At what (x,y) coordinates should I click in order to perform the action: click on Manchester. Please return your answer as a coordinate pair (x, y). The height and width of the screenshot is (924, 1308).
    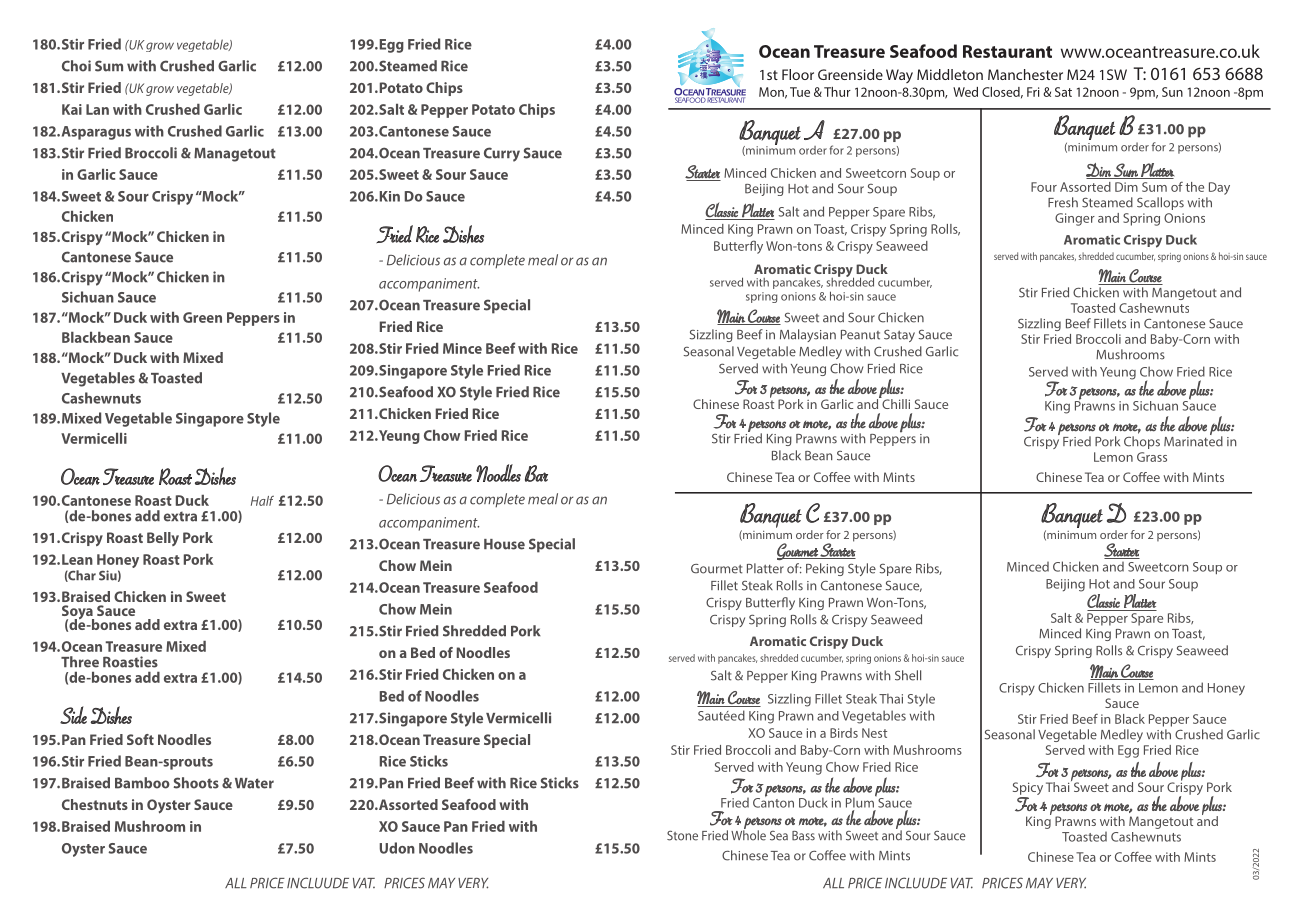
    Looking at the image, I should click on (1025, 74).
